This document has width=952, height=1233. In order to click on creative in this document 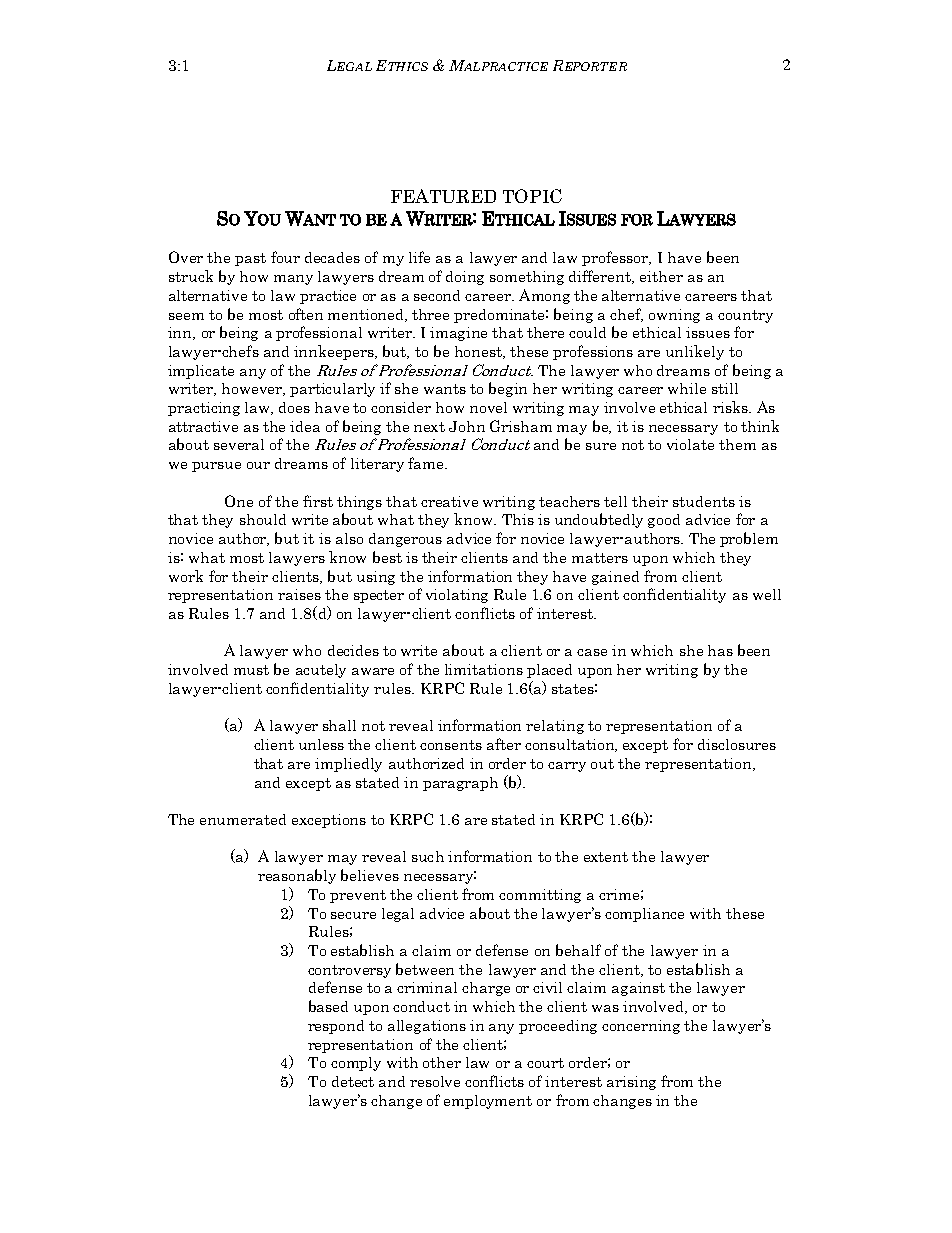, I will do `click(449, 501)`.
